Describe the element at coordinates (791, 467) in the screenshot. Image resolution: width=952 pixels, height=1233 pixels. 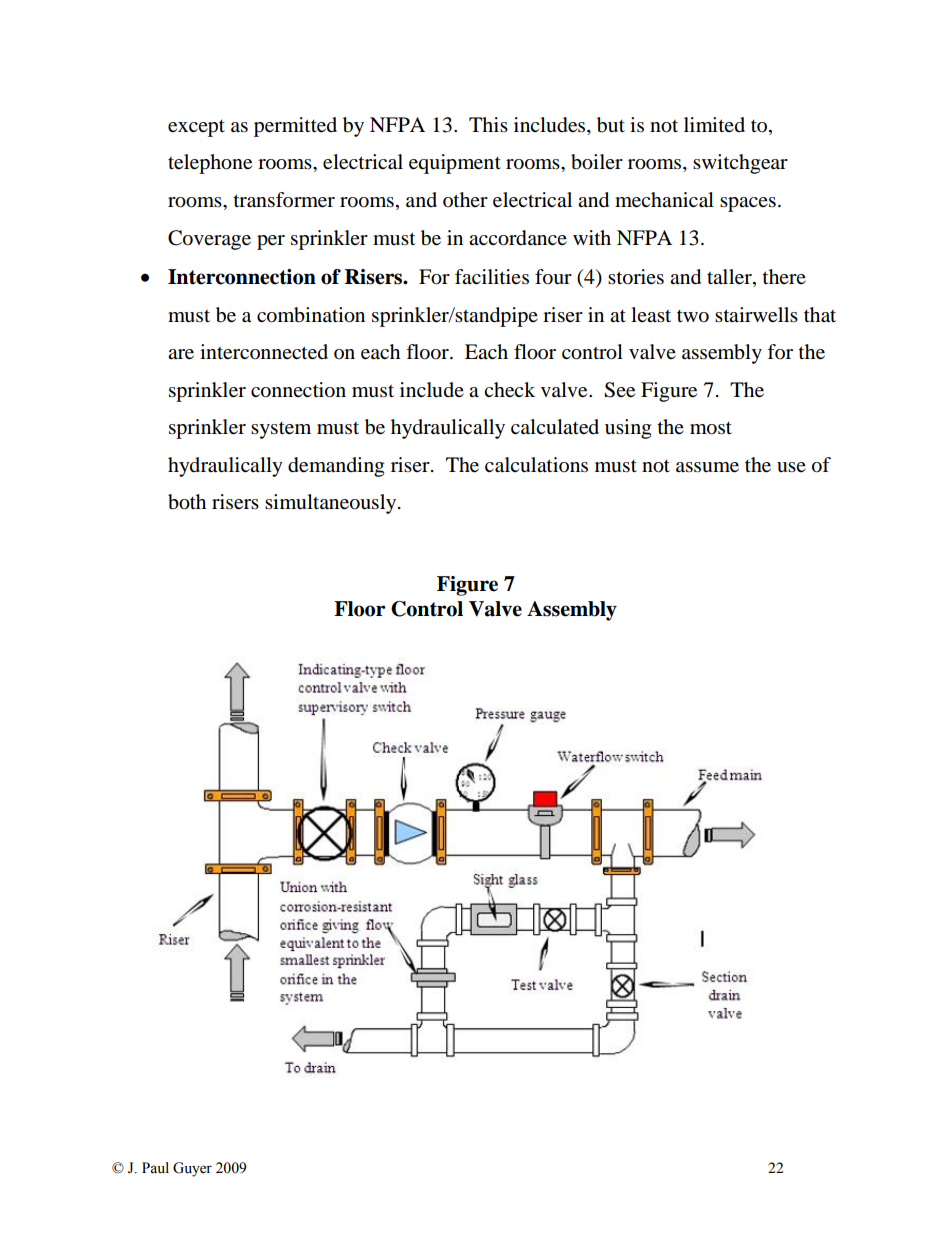
I see `use` at that location.
